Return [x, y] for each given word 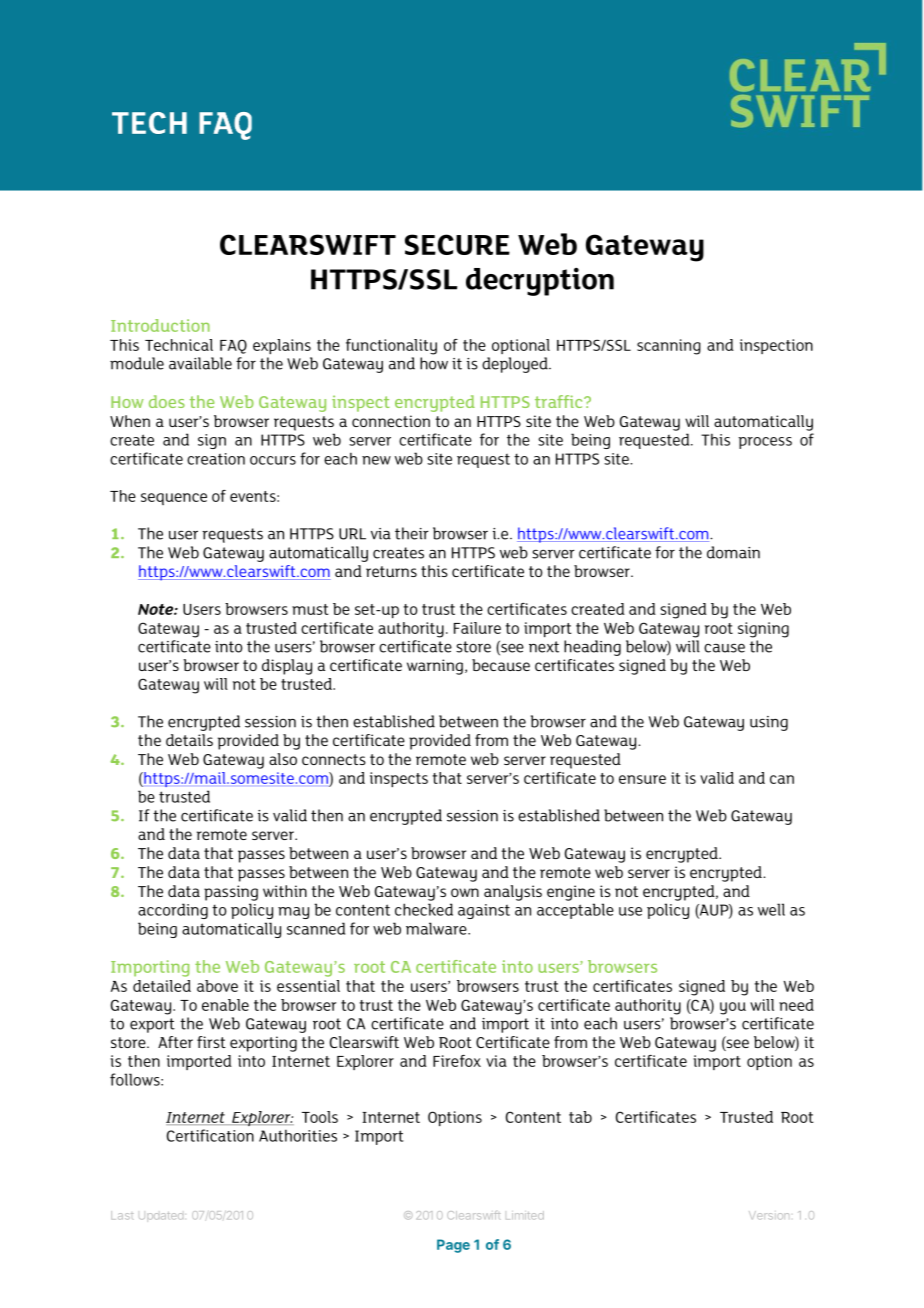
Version [769, 1215]
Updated [161, 1217]
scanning [669, 347]
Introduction [160, 325]
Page [453, 1246]
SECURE [457, 244]
